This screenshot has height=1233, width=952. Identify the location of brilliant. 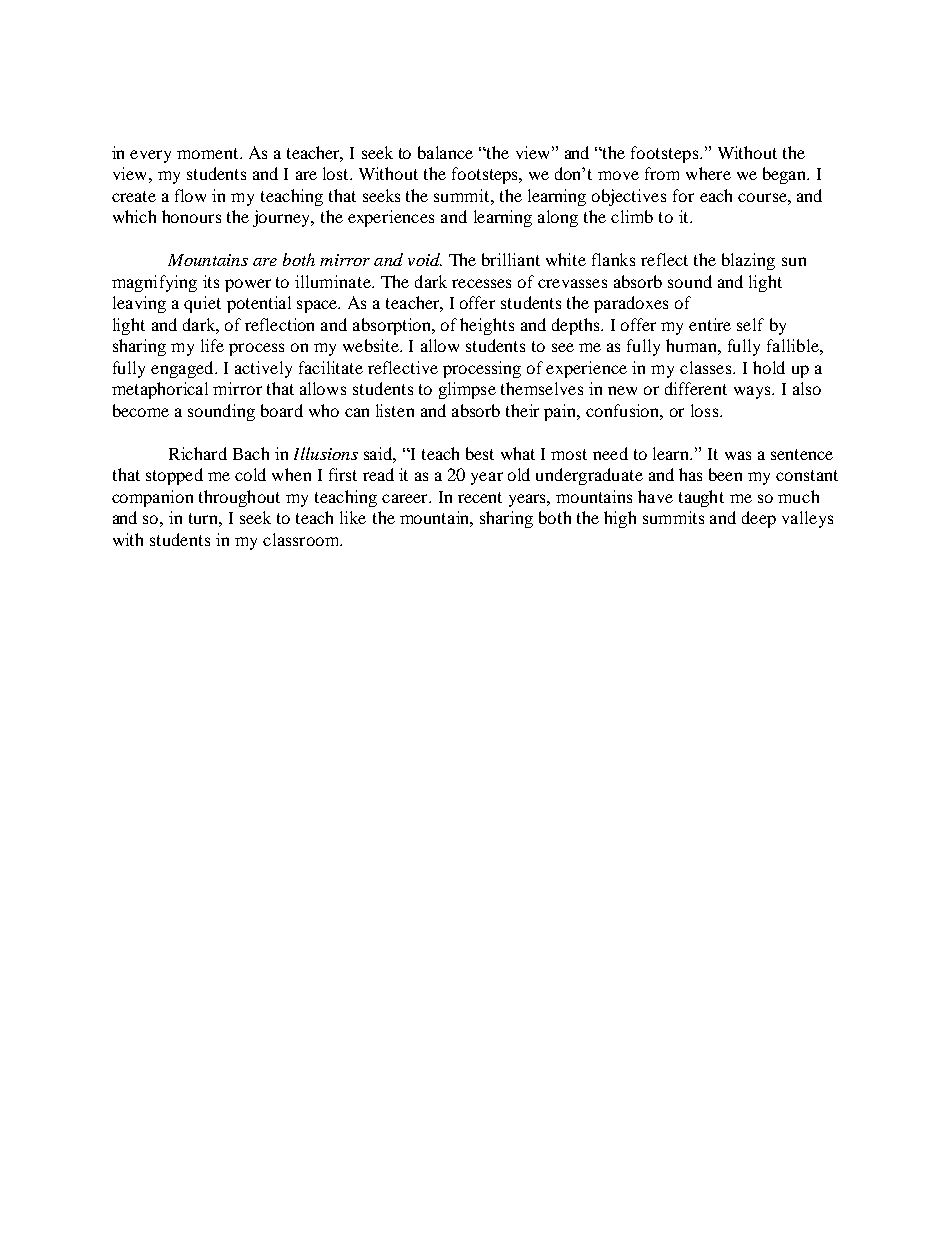
(511, 259).
